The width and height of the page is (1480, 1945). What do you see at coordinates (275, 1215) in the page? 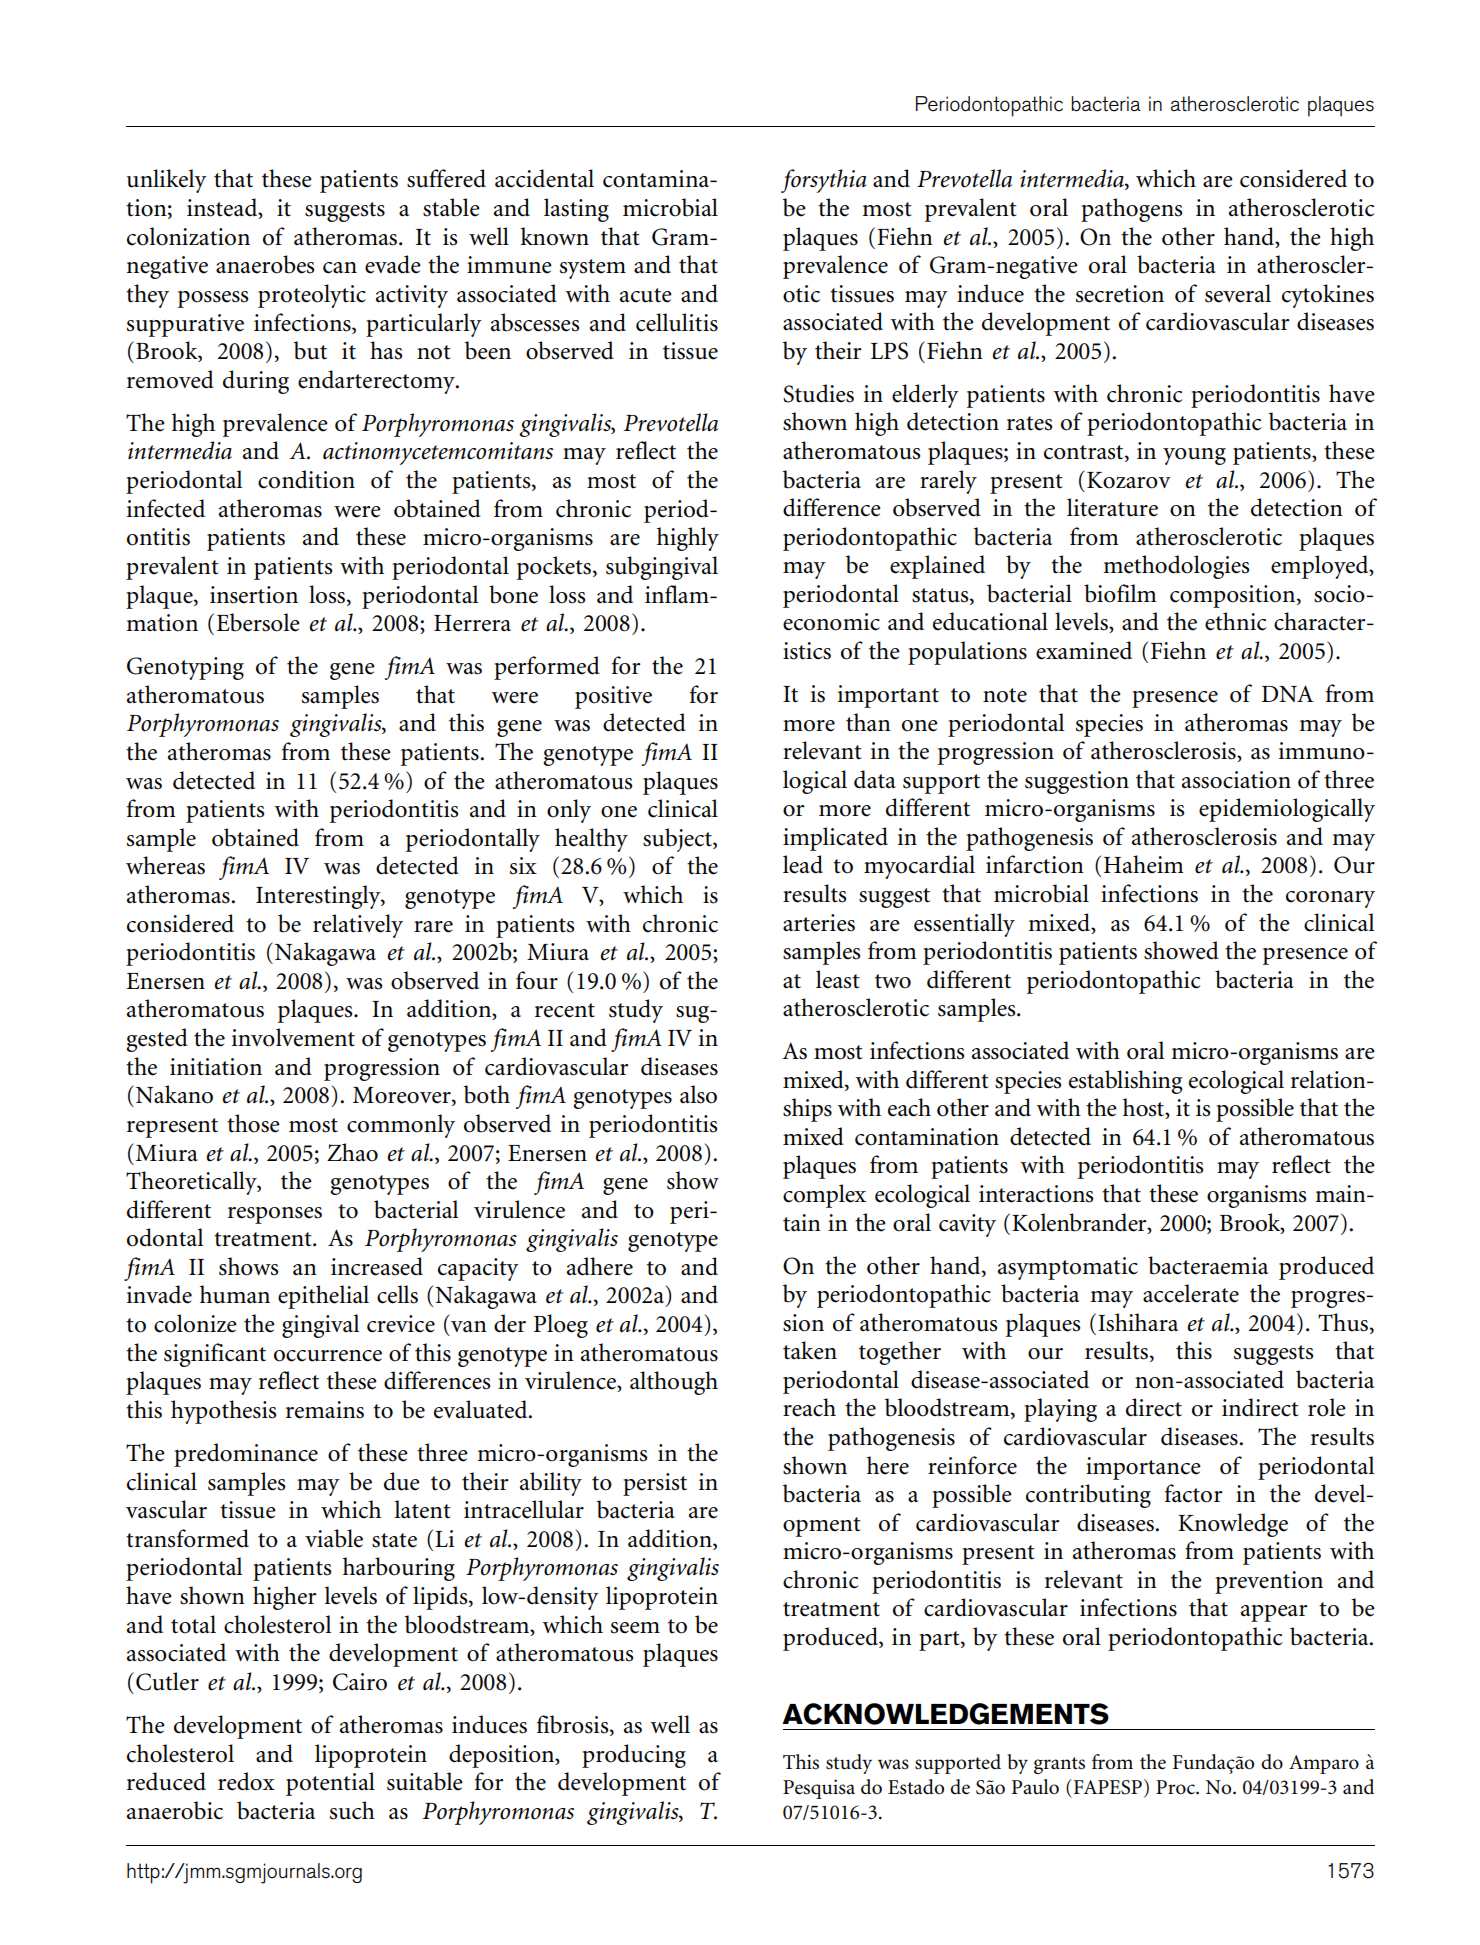
I see `responses` at bounding box center [275, 1215].
